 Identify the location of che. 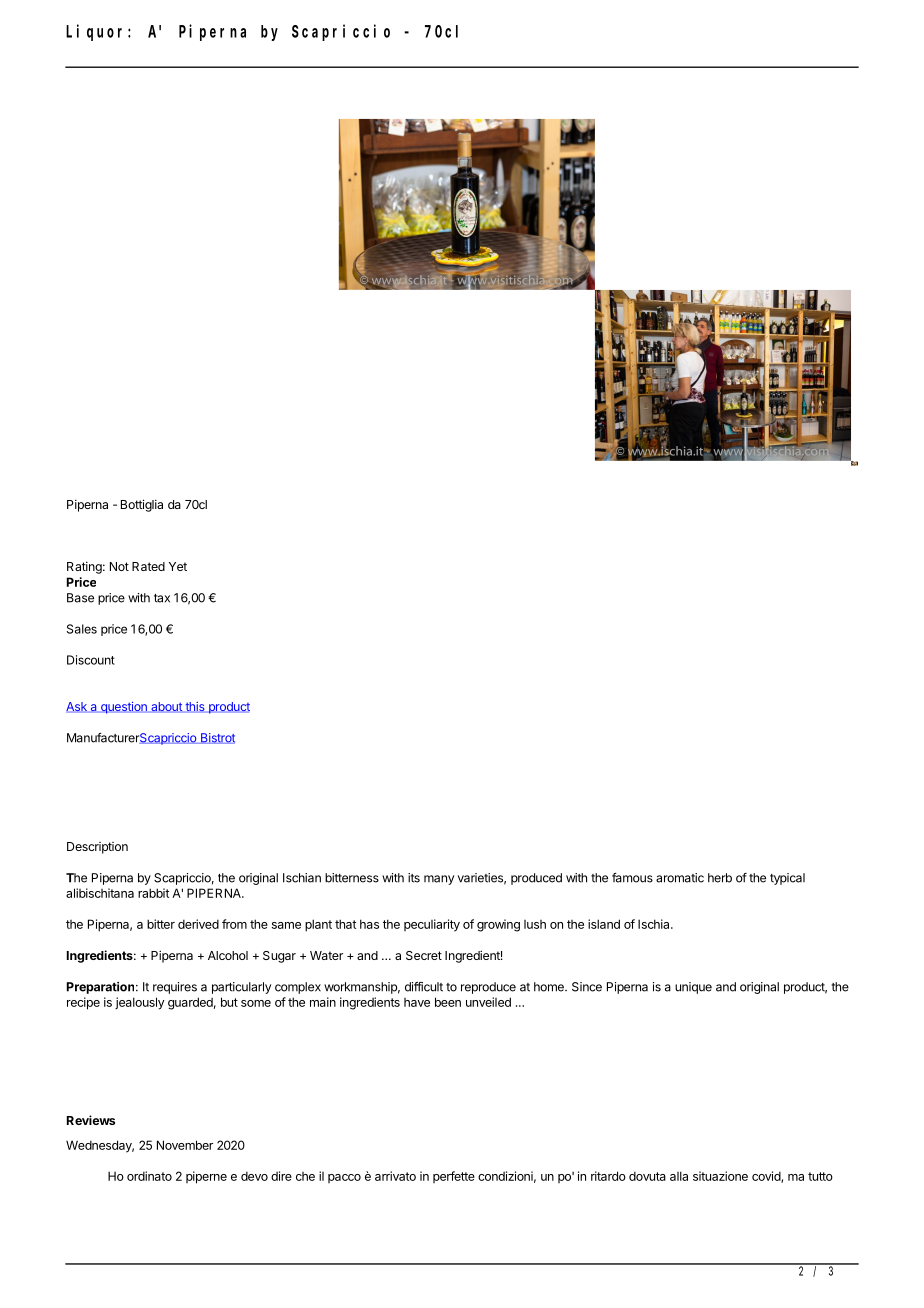
(305, 1176).
